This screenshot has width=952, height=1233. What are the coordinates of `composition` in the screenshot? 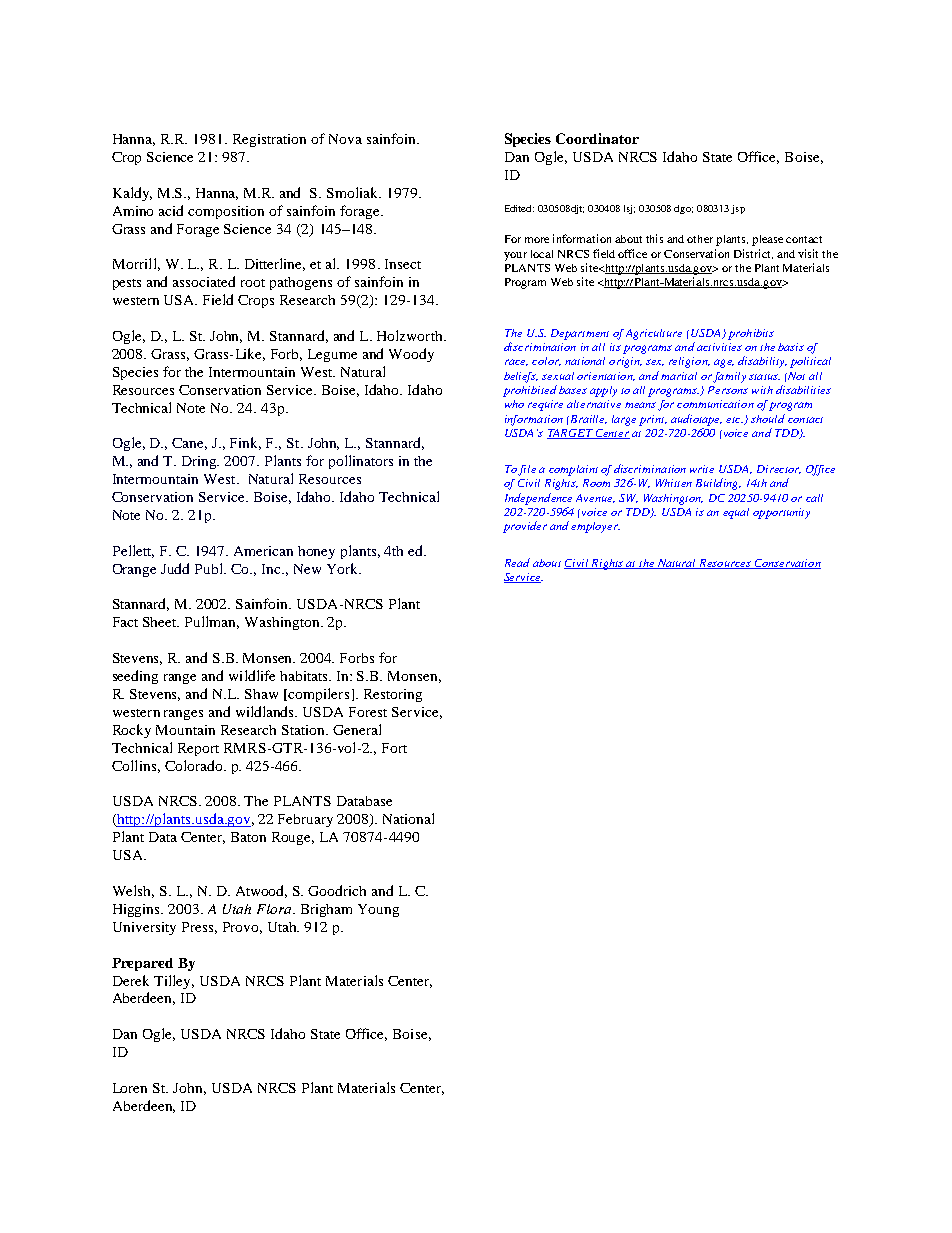 It's located at (226, 212).
